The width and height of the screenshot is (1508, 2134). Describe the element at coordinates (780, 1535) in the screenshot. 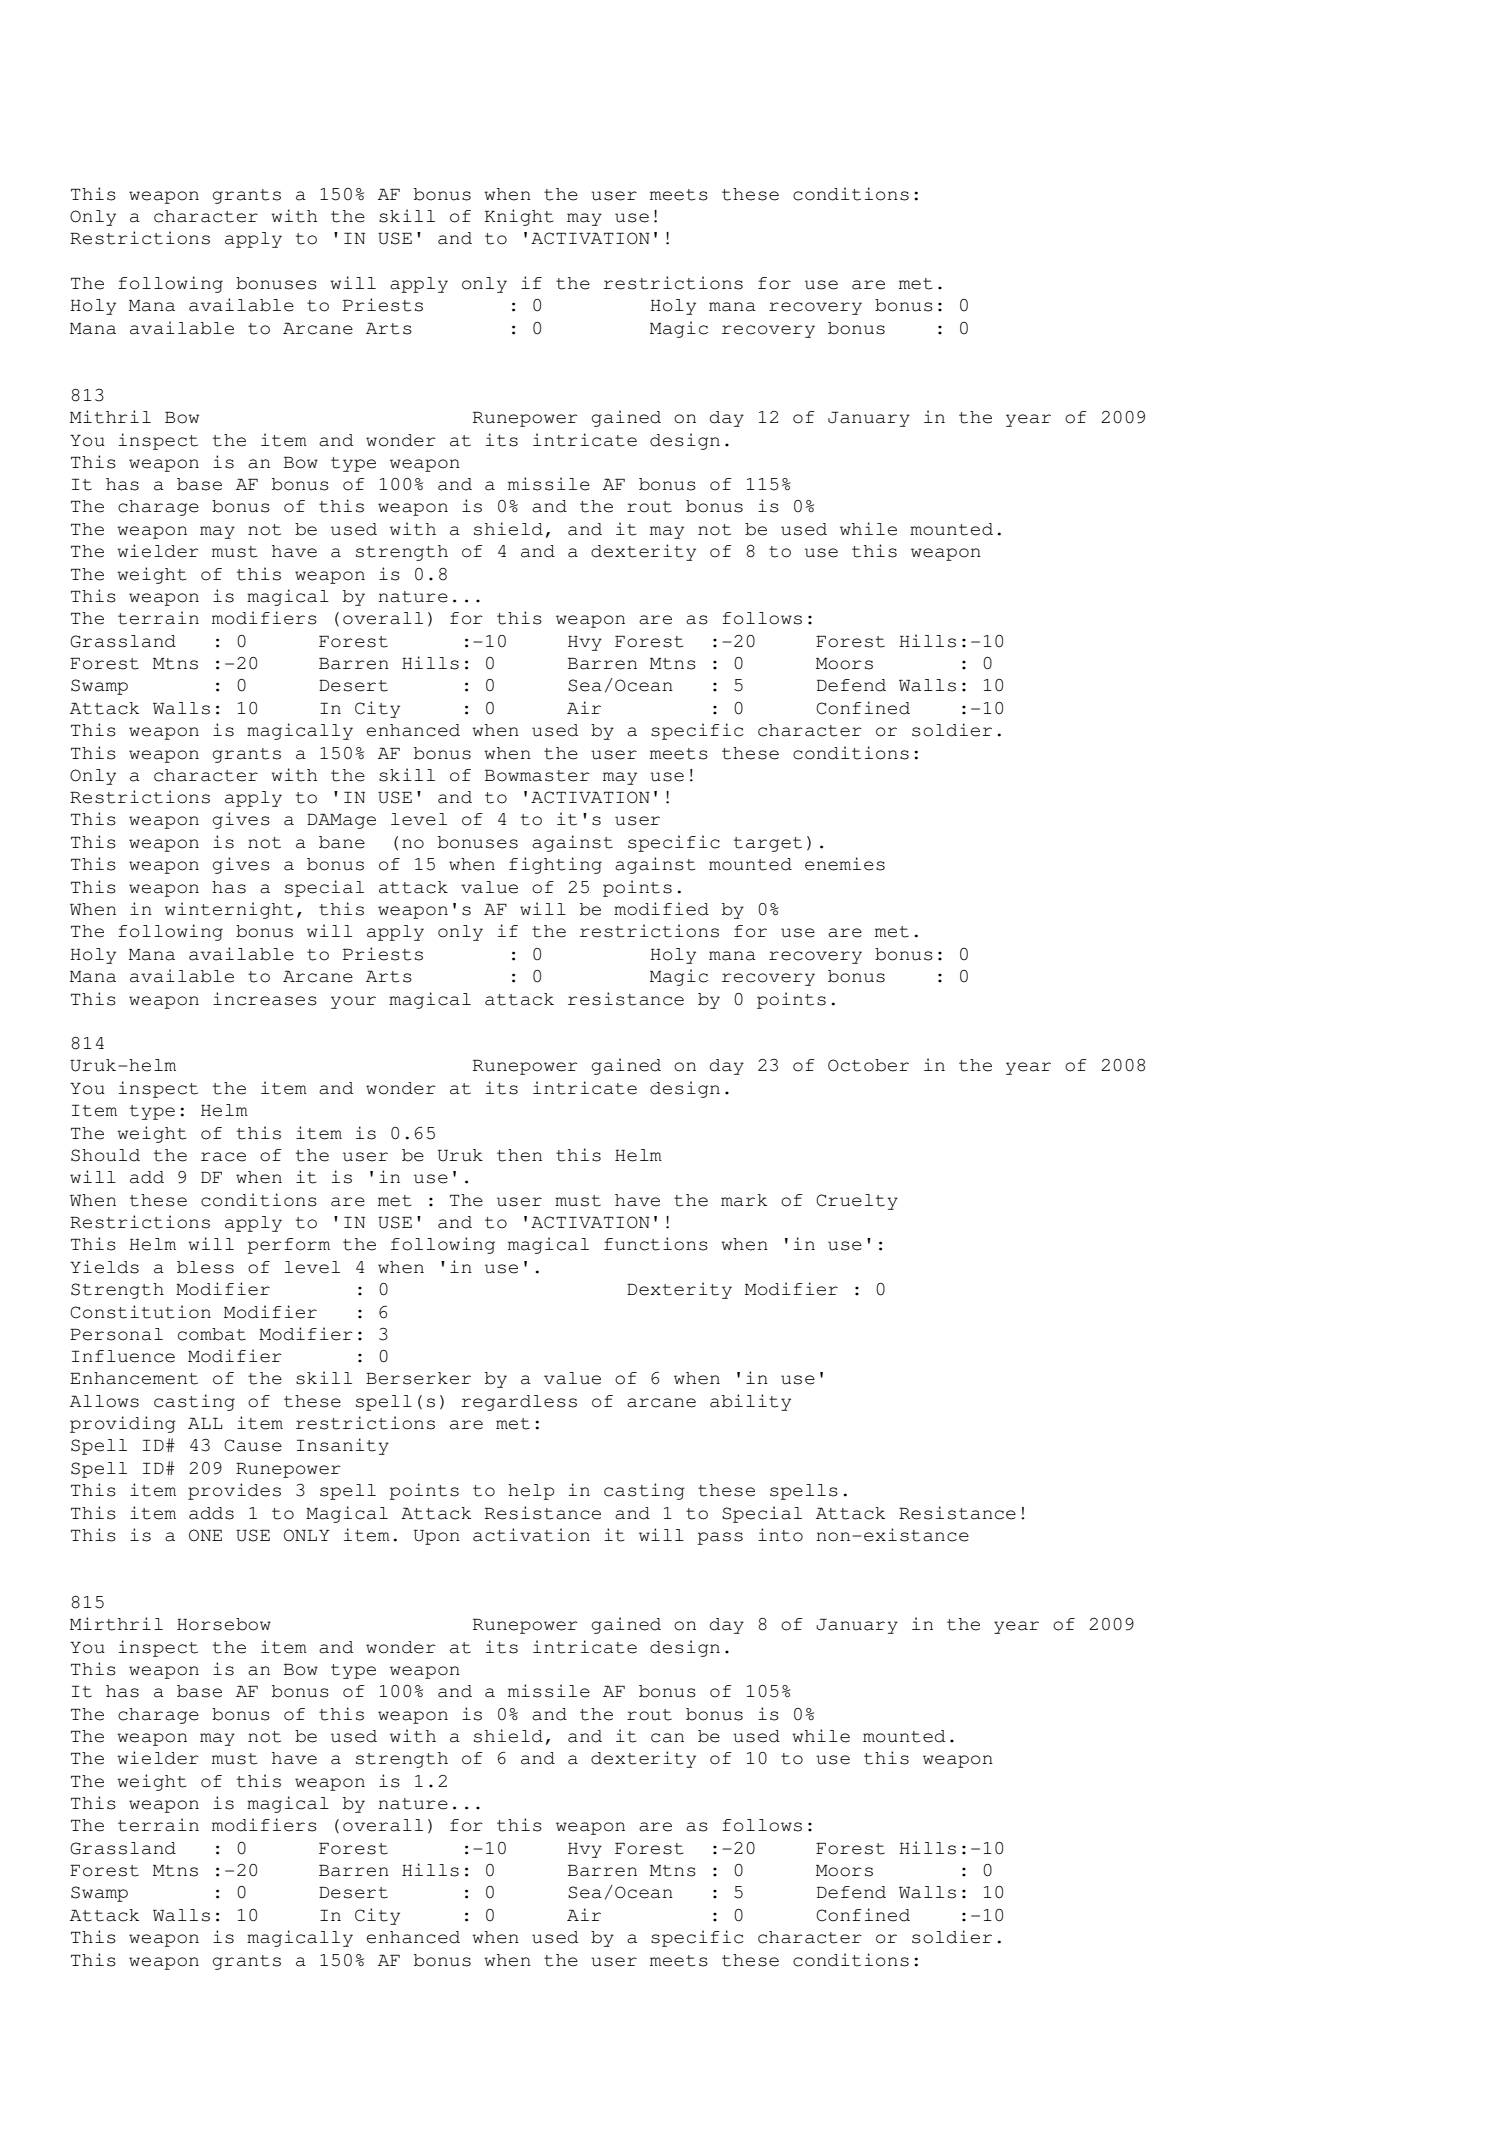

I see `into` at that location.
